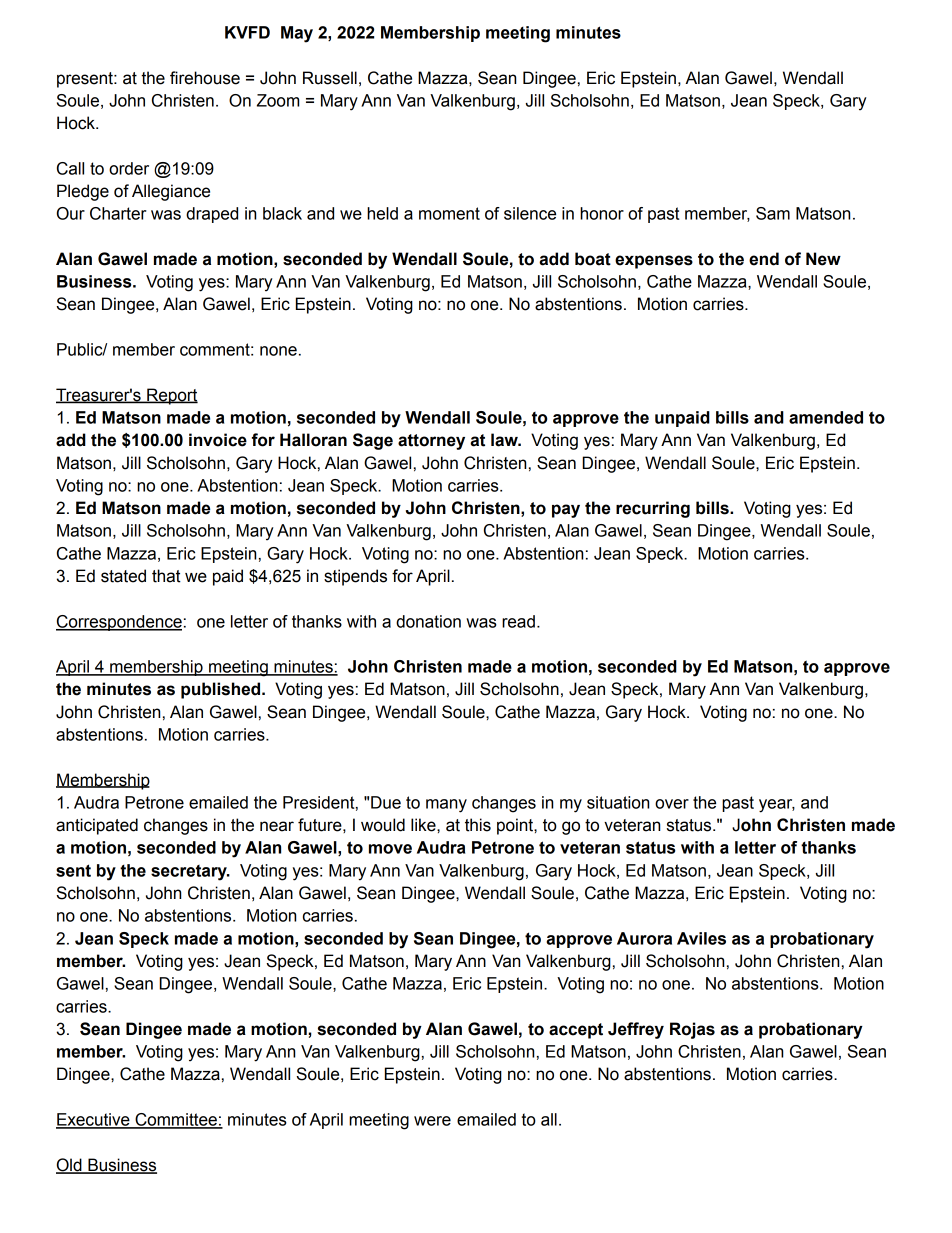  What do you see at coordinates (428, 621) in the image?
I see `donation` at bounding box center [428, 621].
